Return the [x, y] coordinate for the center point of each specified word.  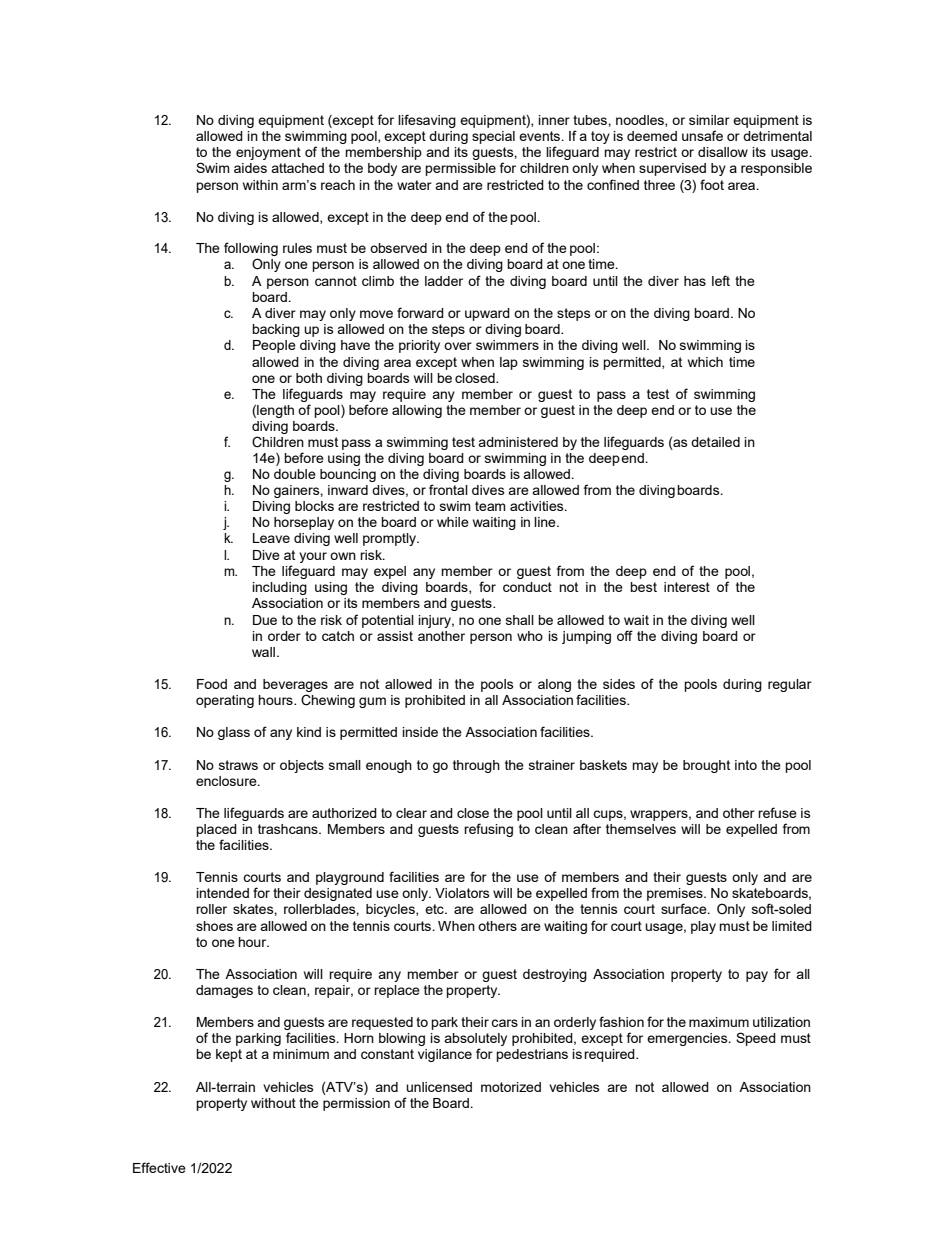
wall [263, 652]
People [274, 346]
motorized [511, 1087]
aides [250, 168]
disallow [723, 152]
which [705, 362]
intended [222, 893]
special [493, 137]
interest [687, 587]
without [273, 1103]
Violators [462, 893]
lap [509, 363]
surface [685, 908]
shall [520, 620]
